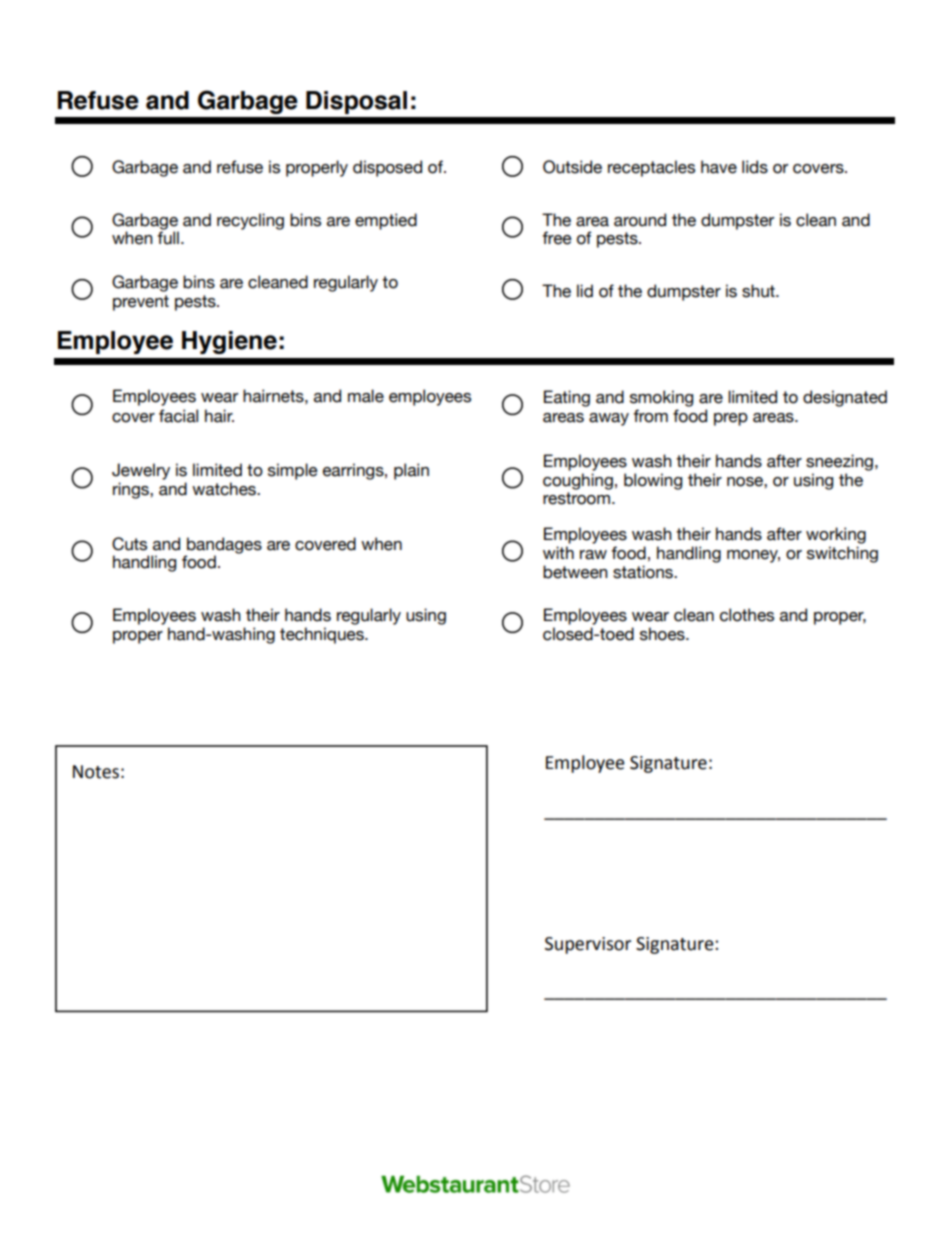  I want to click on plain, so click(411, 471).
